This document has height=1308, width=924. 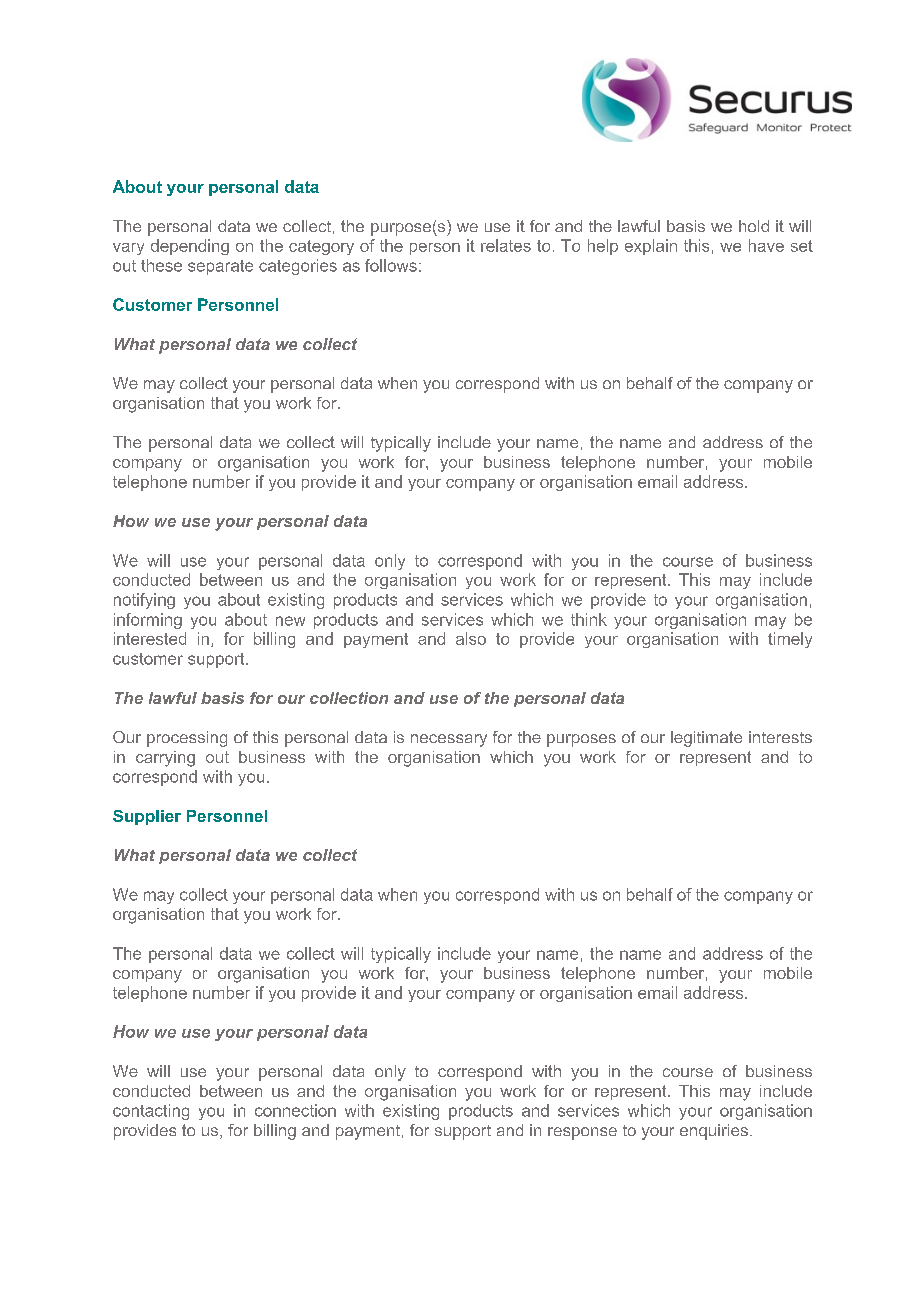 What do you see at coordinates (766, 245) in the document?
I see `have` at bounding box center [766, 245].
